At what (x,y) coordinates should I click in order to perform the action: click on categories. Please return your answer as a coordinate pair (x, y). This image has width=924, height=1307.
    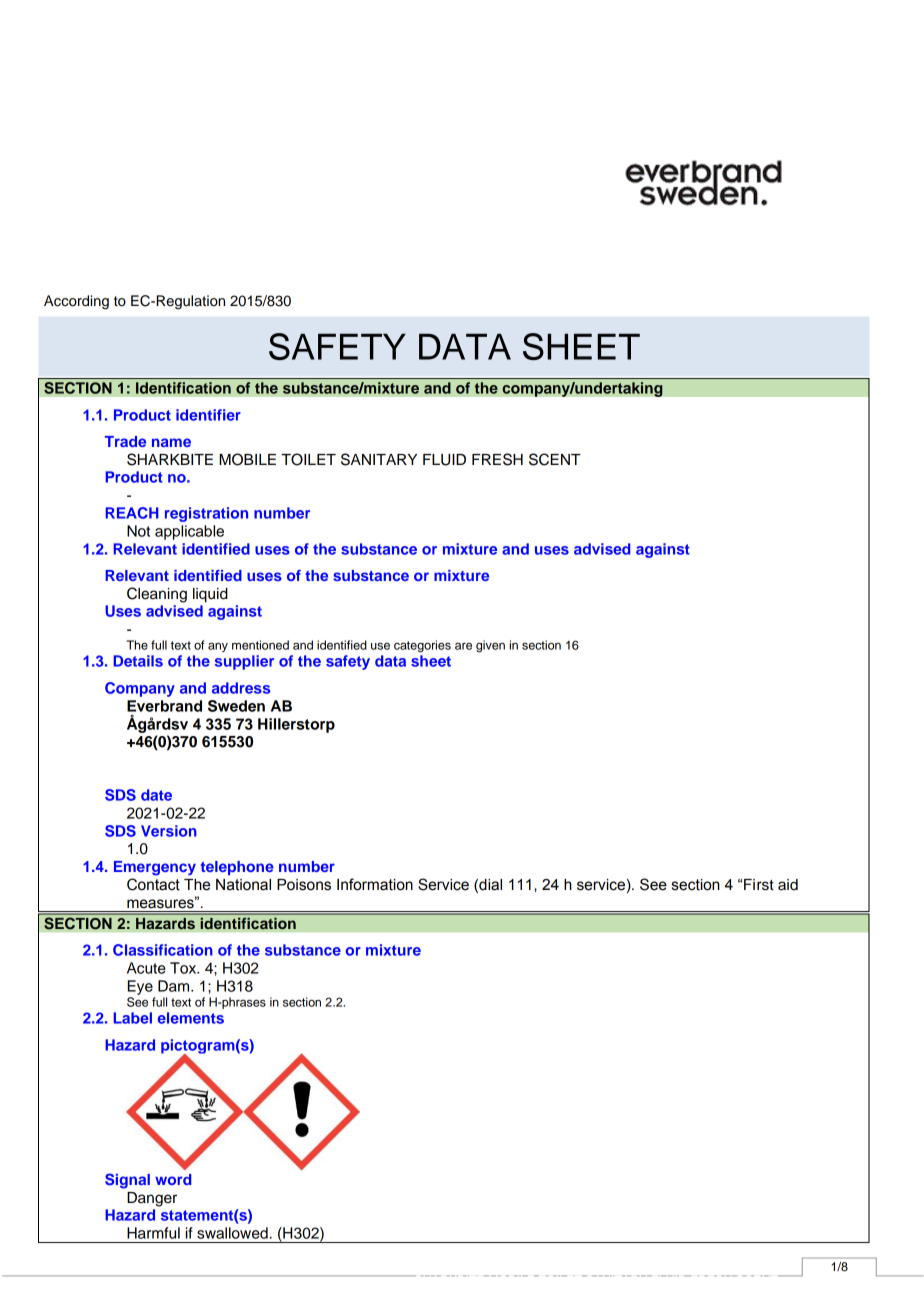
    Looking at the image, I should click on (422, 646).
